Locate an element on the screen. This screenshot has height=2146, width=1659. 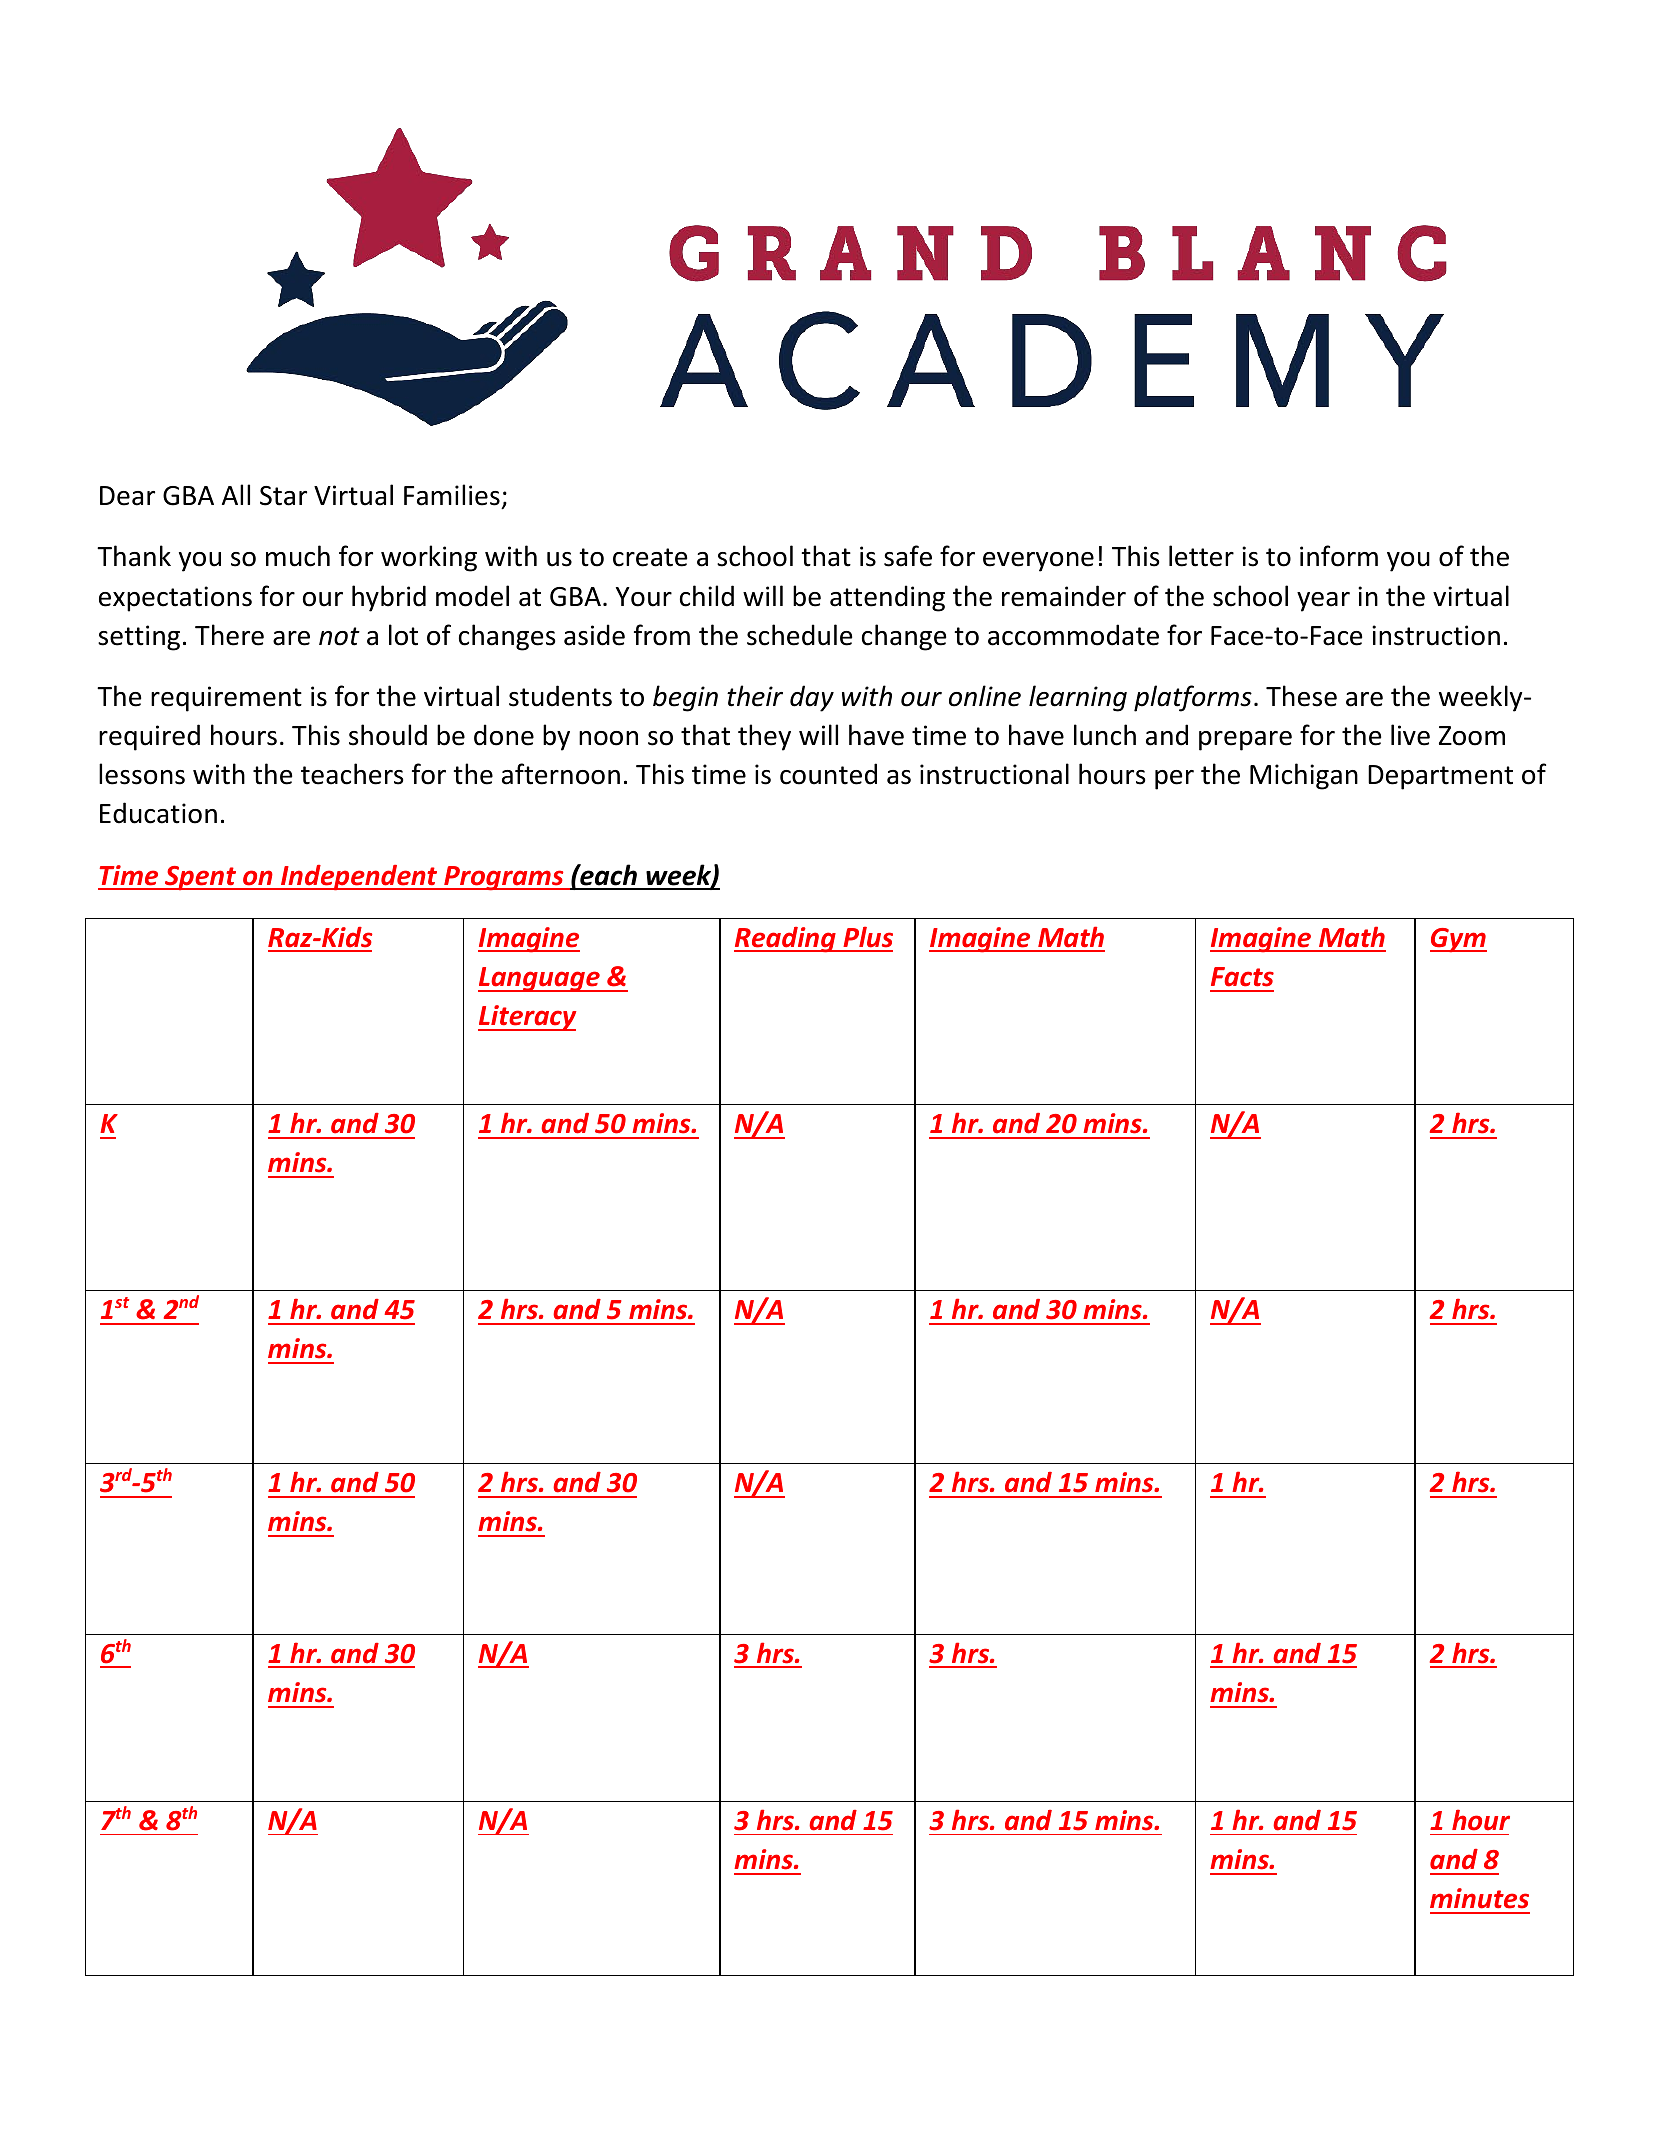
minutes is located at coordinates (1479, 1898).
